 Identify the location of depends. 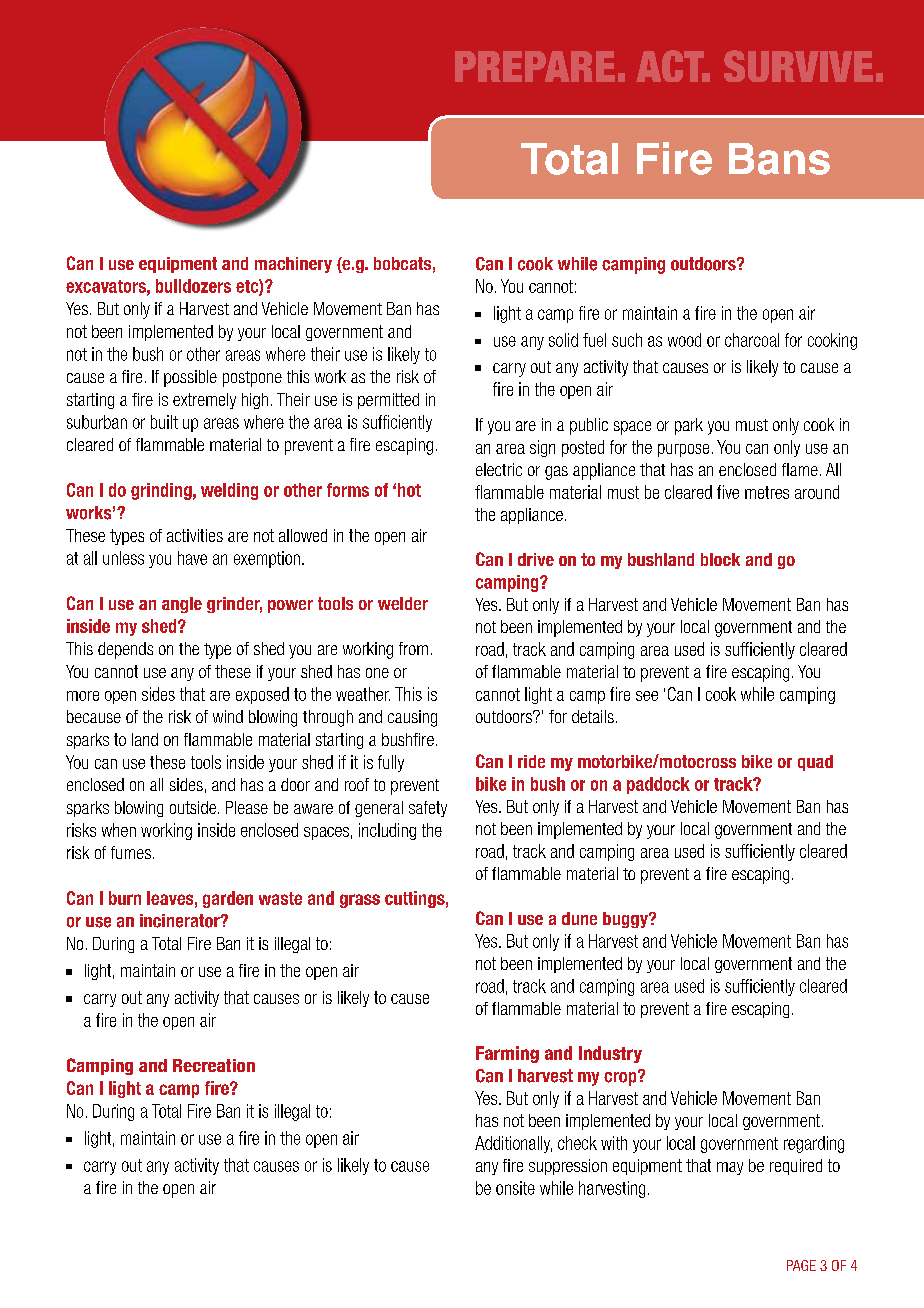
(125, 650).
